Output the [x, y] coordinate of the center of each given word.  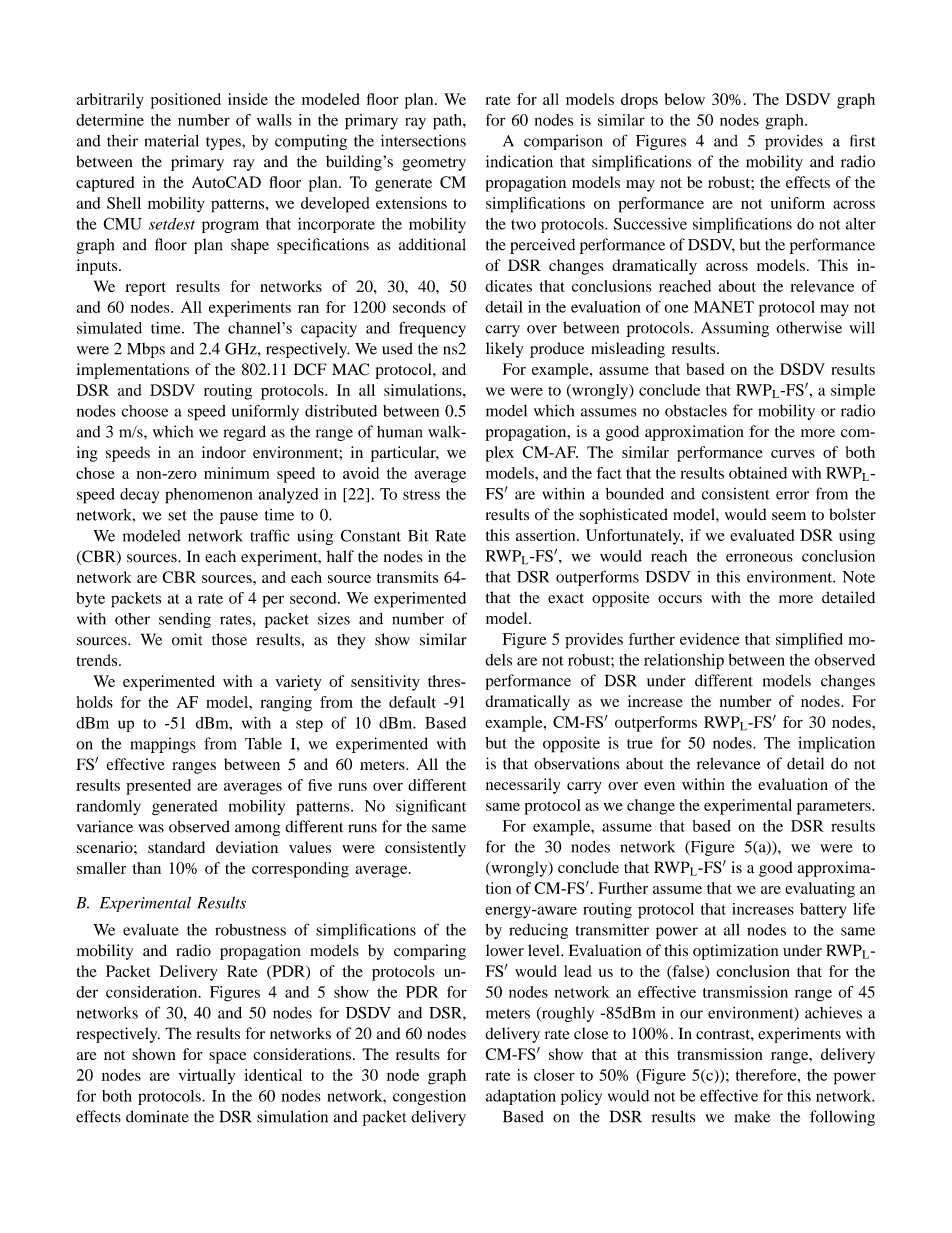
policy [581, 1097]
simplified [809, 641]
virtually [207, 1077]
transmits [407, 577]
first [863, 140]
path [448, 122]
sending [185, 620]
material [171, 141]
